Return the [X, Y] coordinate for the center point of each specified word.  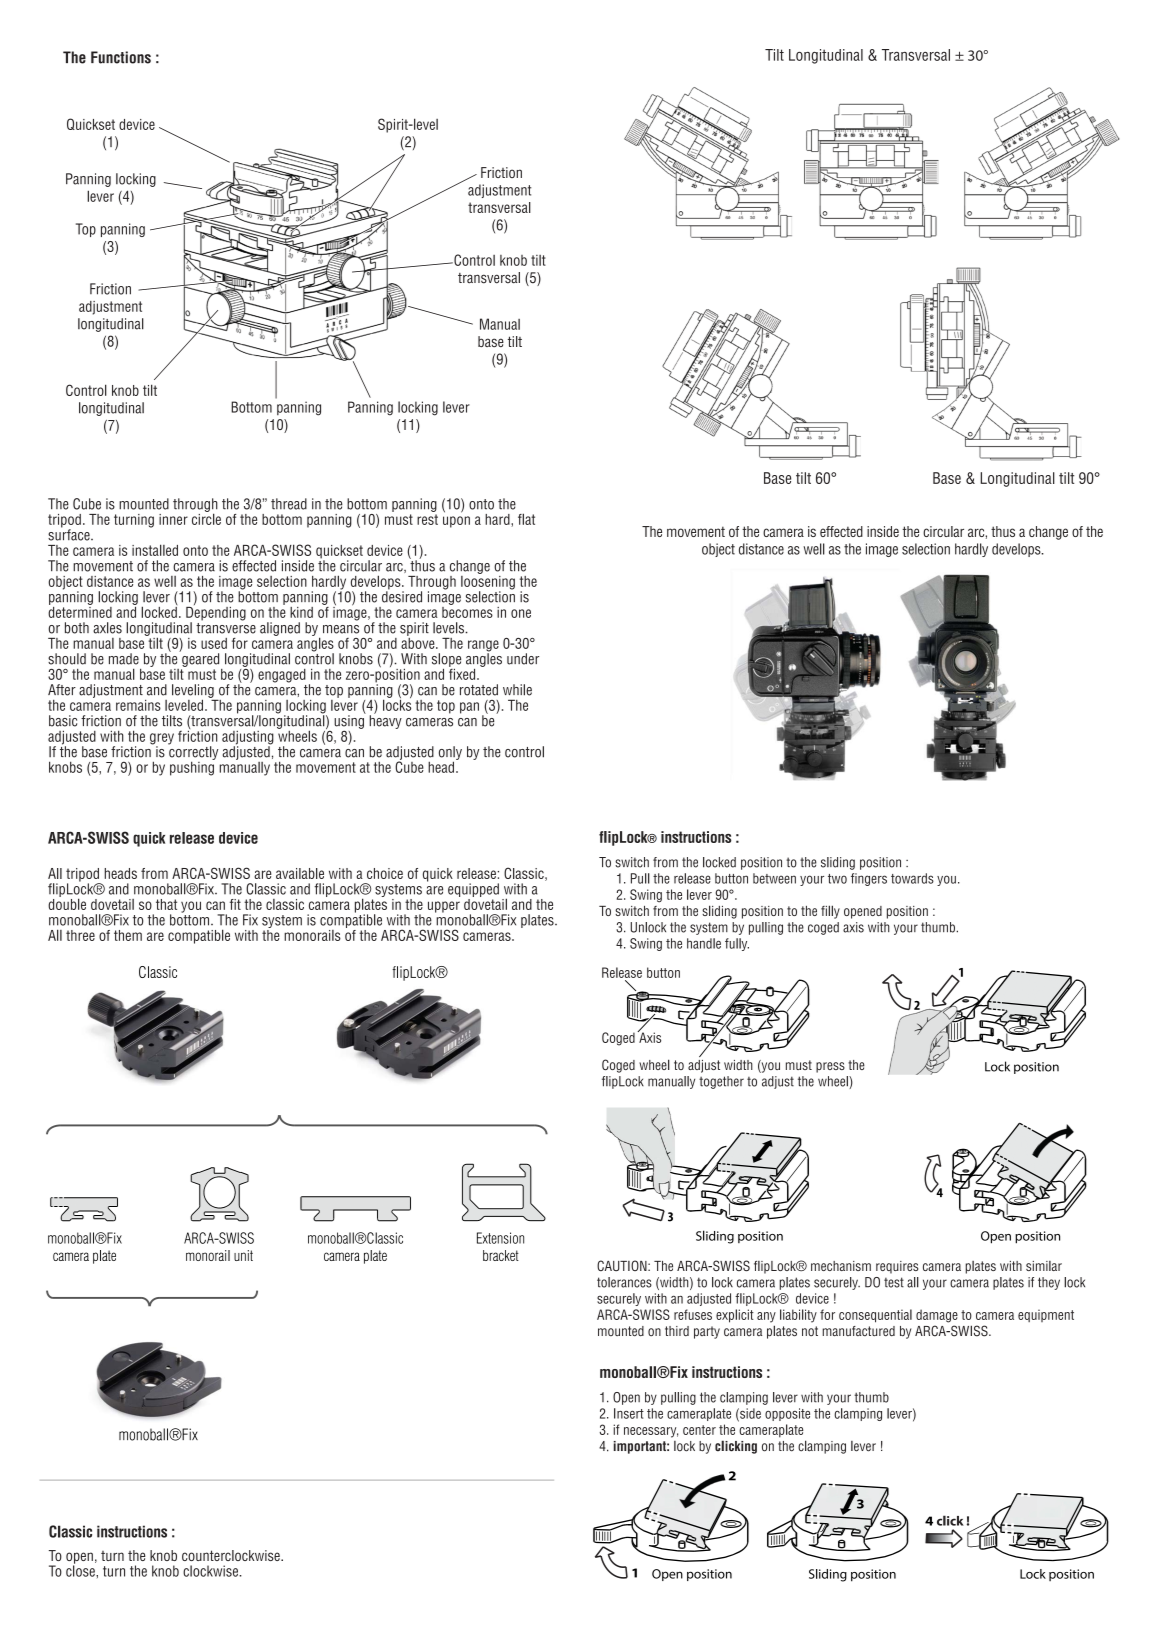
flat [526, 519]
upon [456, 522]
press [830, 1067]
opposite [787, 1414]
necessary [651, 1432]
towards [912, 878]
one [521, 613]
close [81, 1570]
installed [155, 550]
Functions [121, 57]
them [128, 935]
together [721, 1082]
